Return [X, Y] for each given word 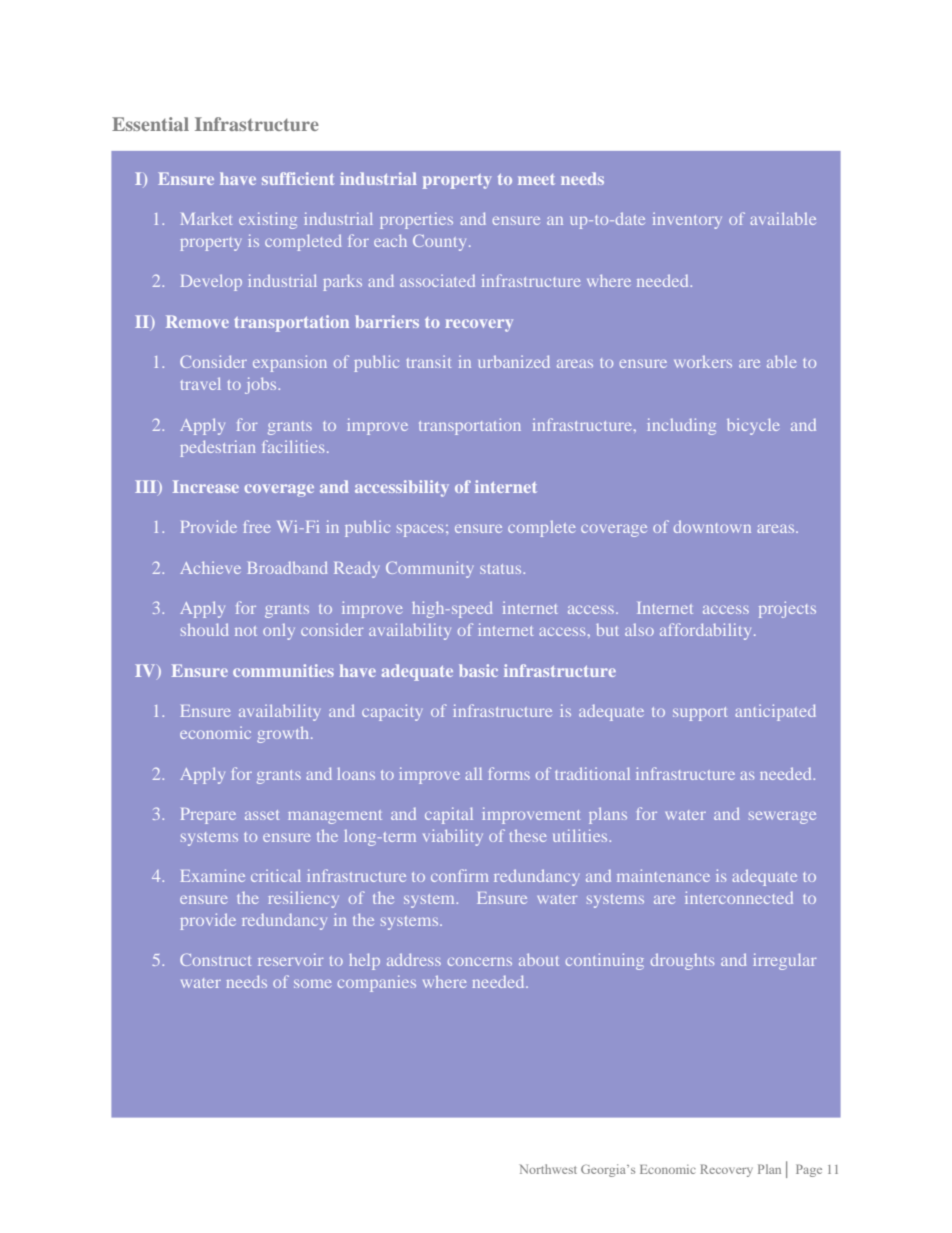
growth [284, 735]
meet [536, 179]
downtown [712, 527]
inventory [687, 221]
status [502, 569]
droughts [682, 962]
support [700, 714]
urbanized [514, 361]
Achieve [210, 568]
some [312, 983]
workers [703, 362]
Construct [215, 959]
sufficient [298, 178]
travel [201, 383]
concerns [480, 961]
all [473, 773]
